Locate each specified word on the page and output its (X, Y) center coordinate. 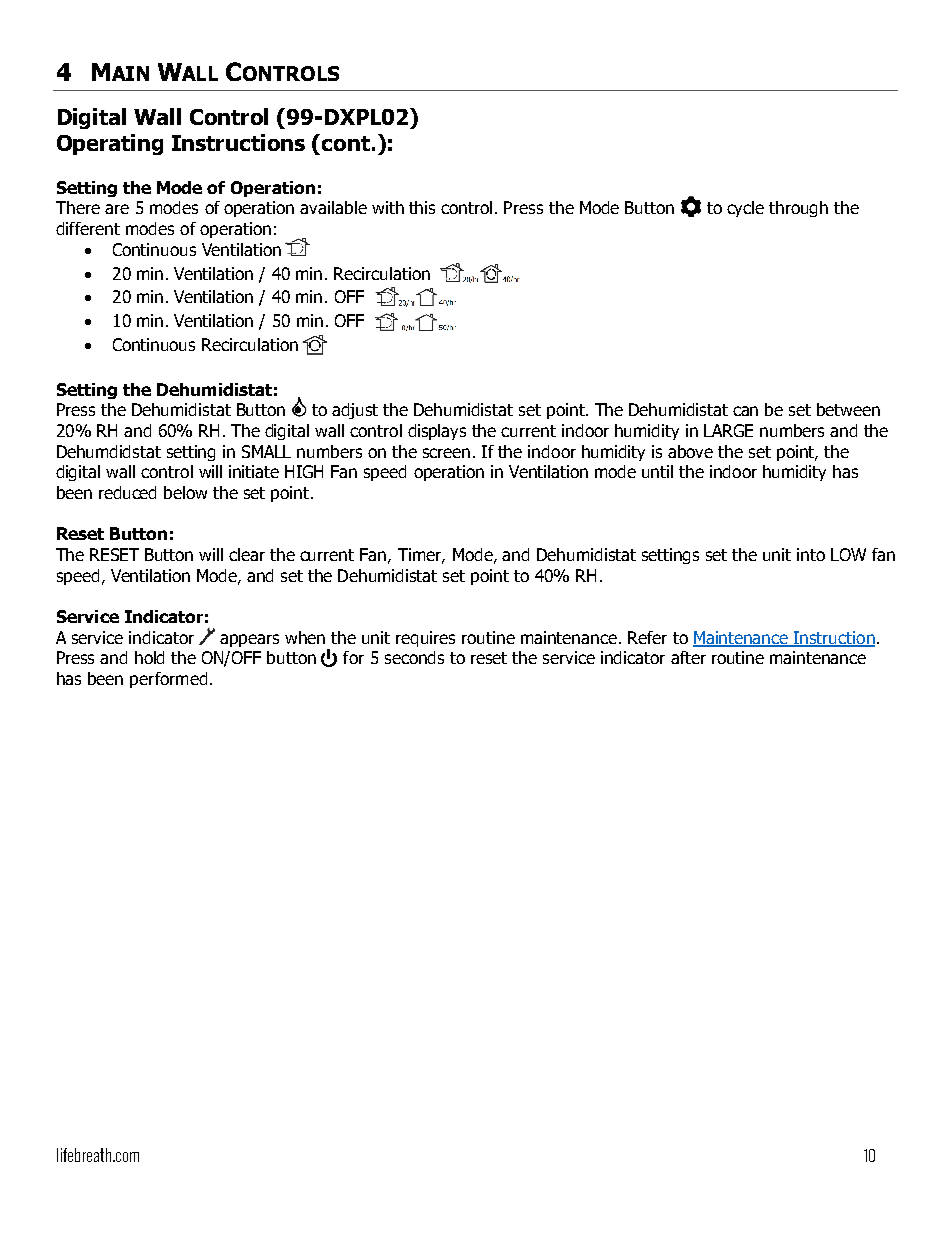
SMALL (266, 451)
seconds (414, 657)
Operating (110, 144)
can (745, 411)
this (422, 207)
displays (437, 432)
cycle (745, 209)
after (688, 657)
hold (149, 657)
